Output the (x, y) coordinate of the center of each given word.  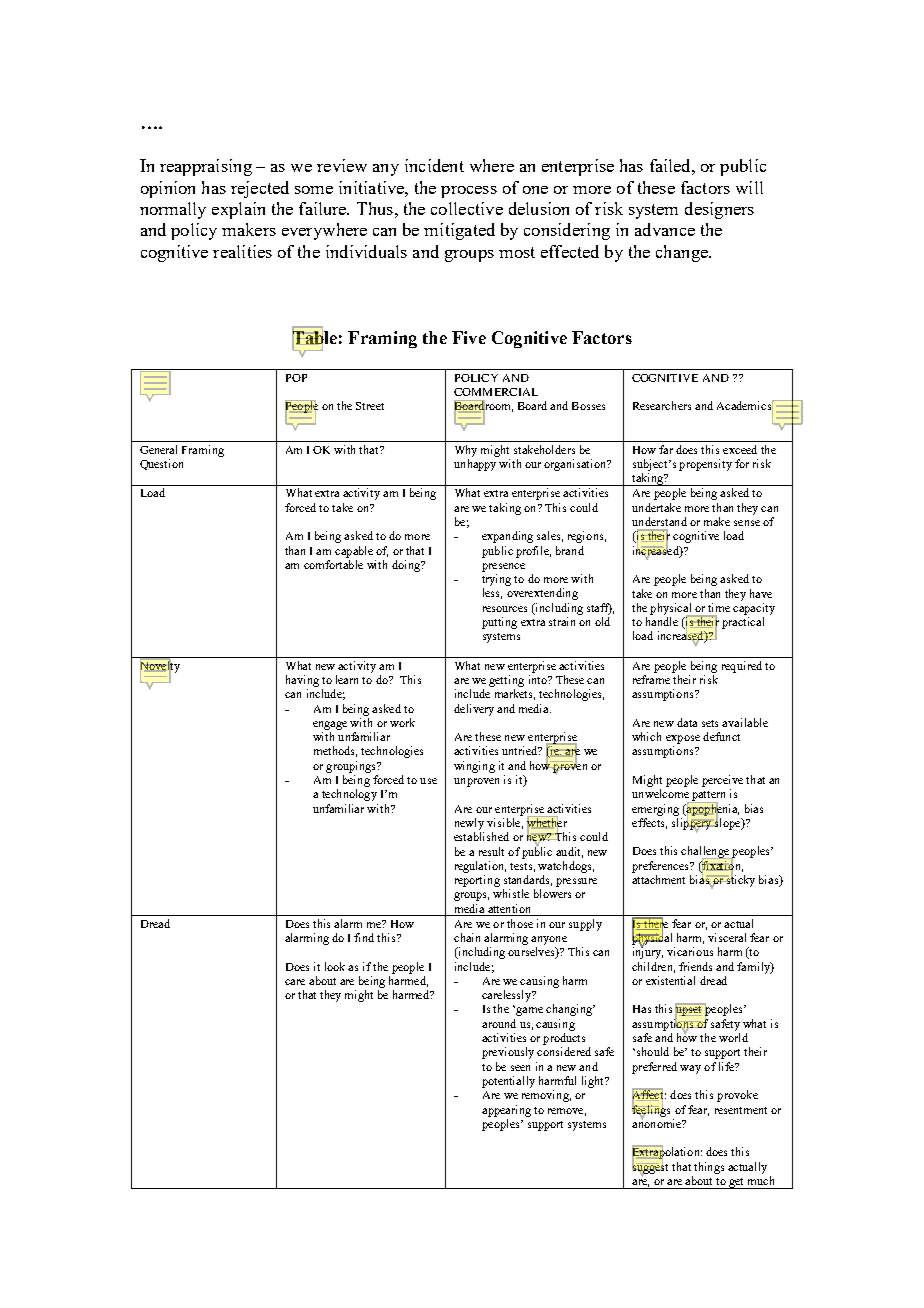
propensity (705, 465)
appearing (506, 1111)
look (335, 966)
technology (349, 795)
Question (161, 464)
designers (719, 210)
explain (238, 210)
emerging (655, 810)
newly (469, 824)
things (709, 1168)
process (469, 192)
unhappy (475, 465)
